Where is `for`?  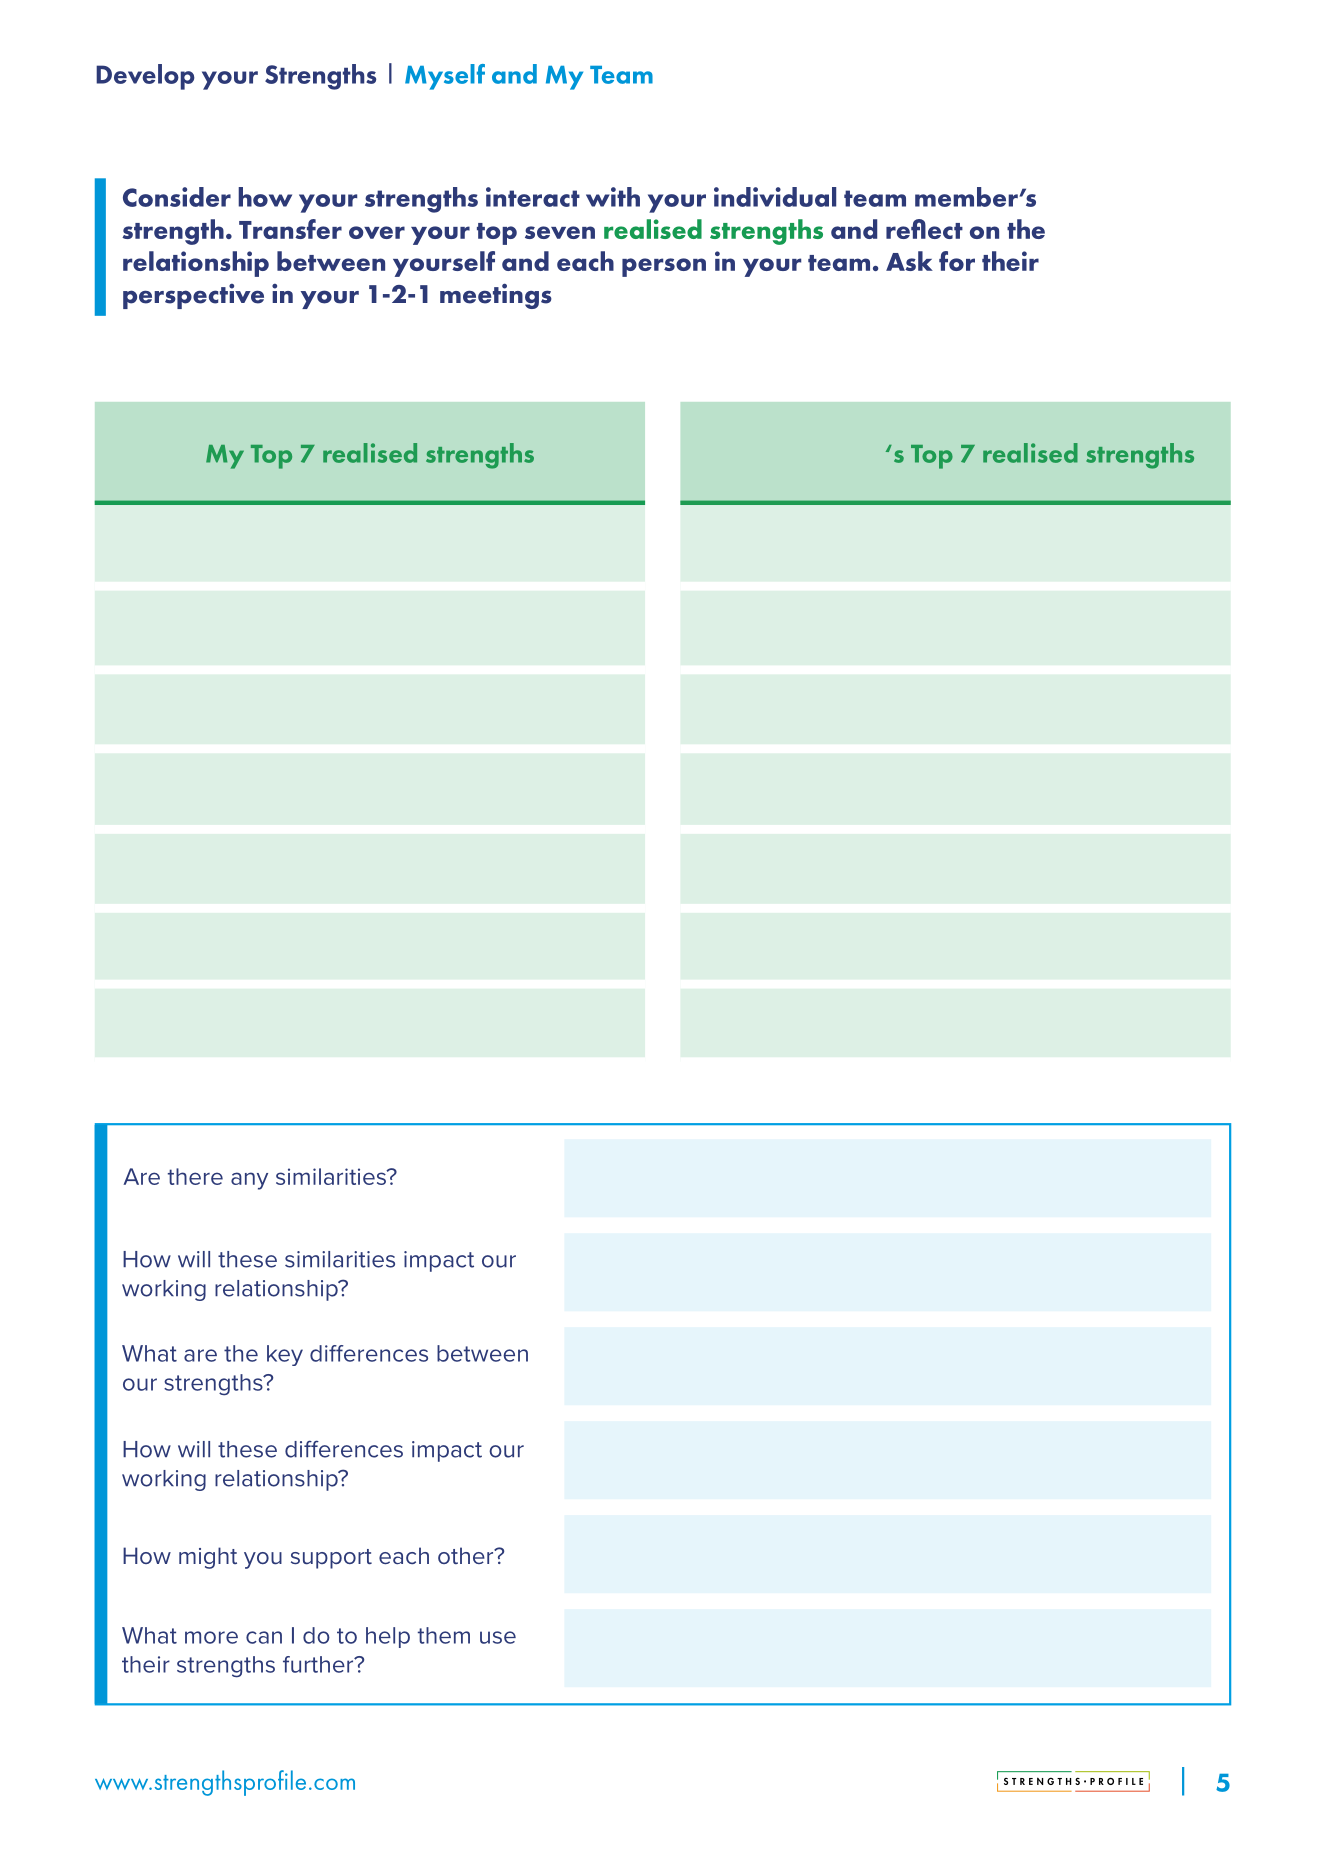
for is located at coordinates (957, 261).
